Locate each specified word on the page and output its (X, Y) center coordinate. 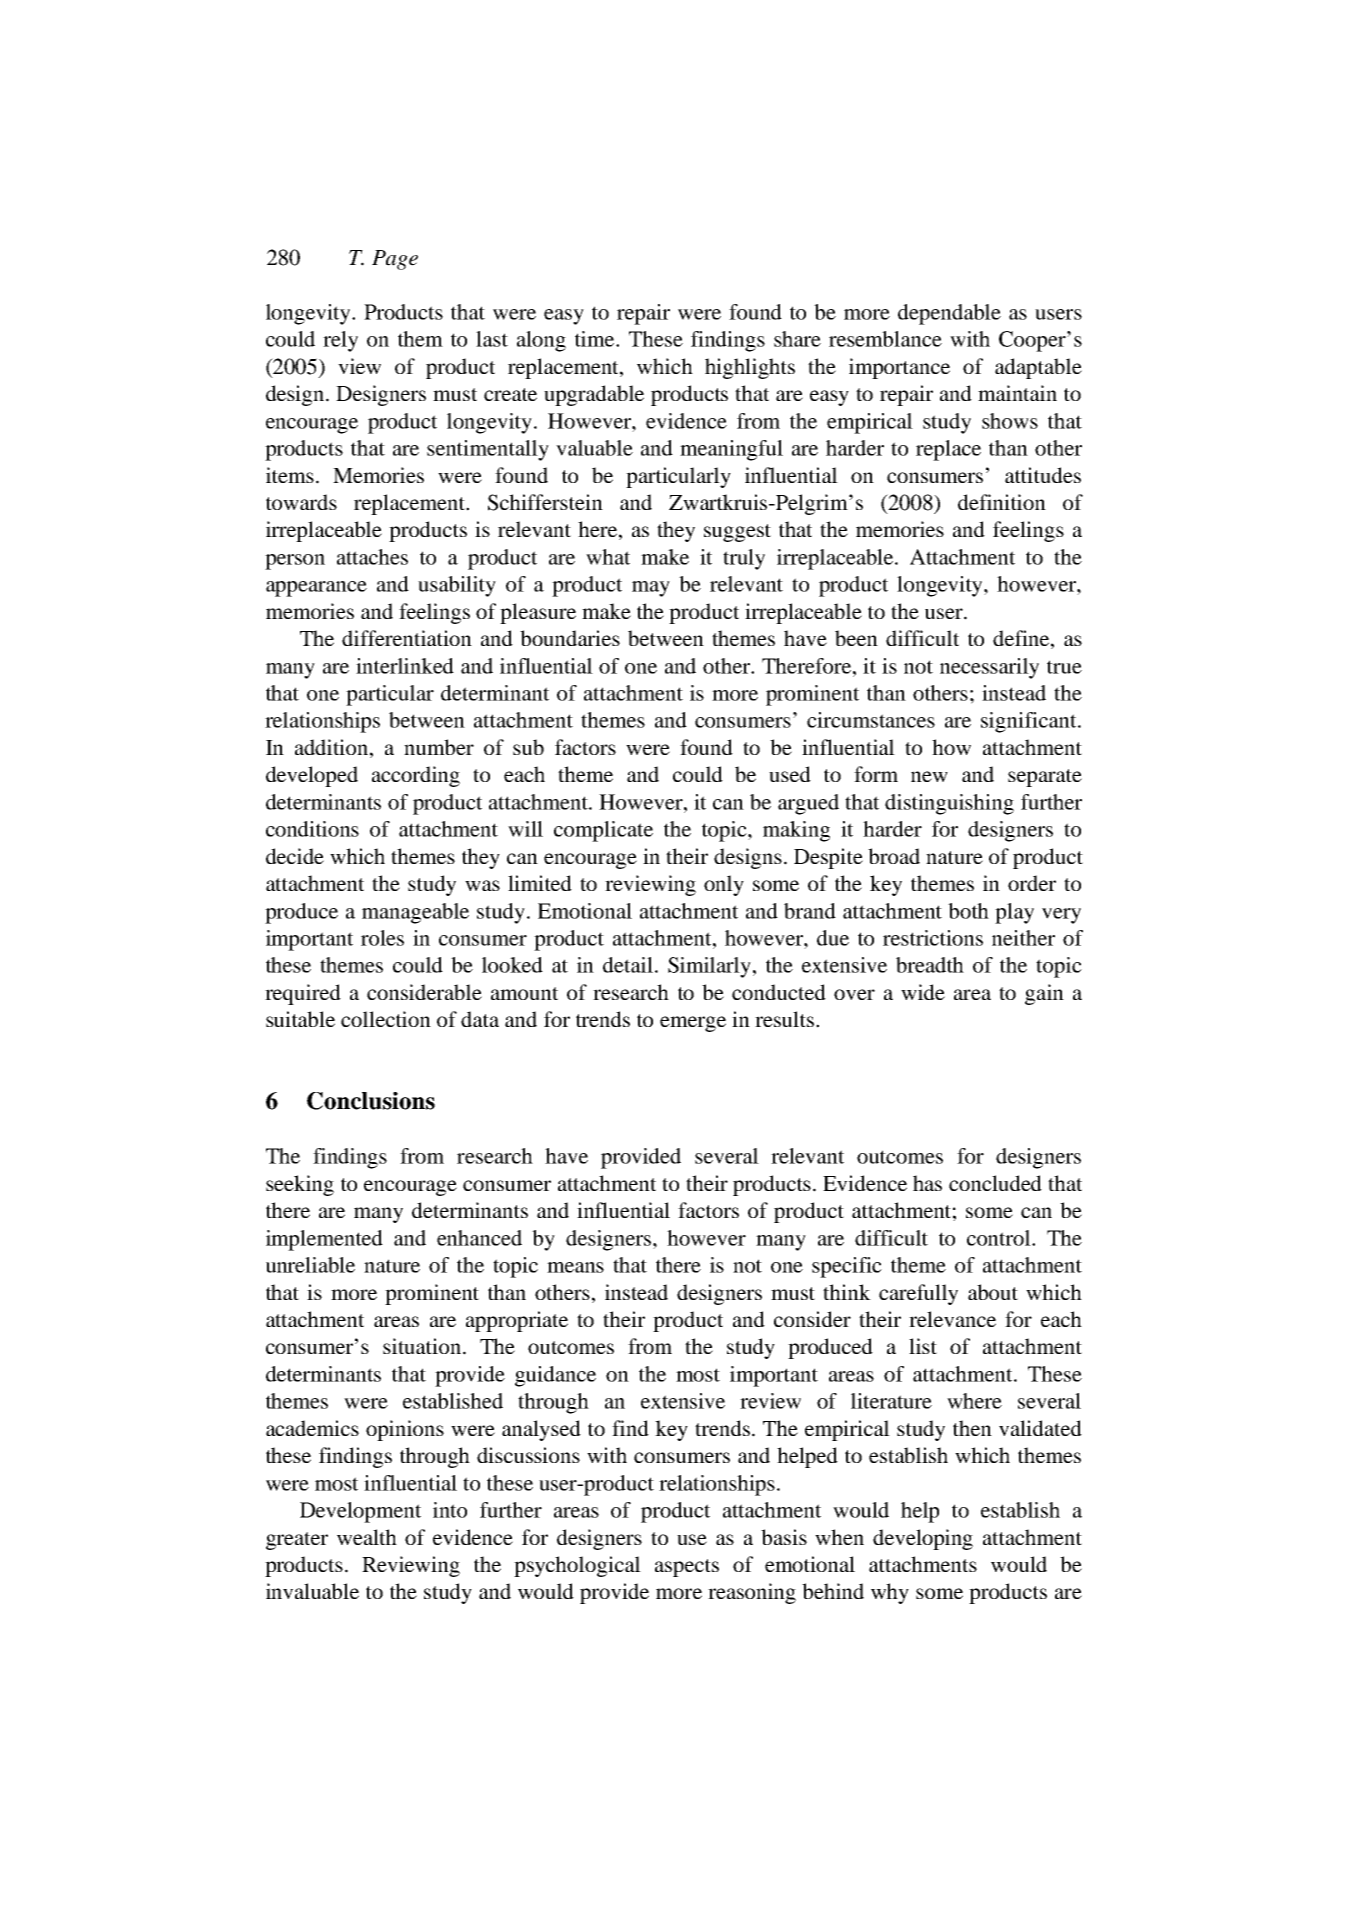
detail (628, 965)
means (575, 1267)
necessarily (989, 668)
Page (395, 260)
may (651, 589)
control (1000, 1238)
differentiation (407, 638)
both (968, 911)
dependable (949, 314)
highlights (750, 368)
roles (382, 938)
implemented (324, 1240)
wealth (367, 1537)
